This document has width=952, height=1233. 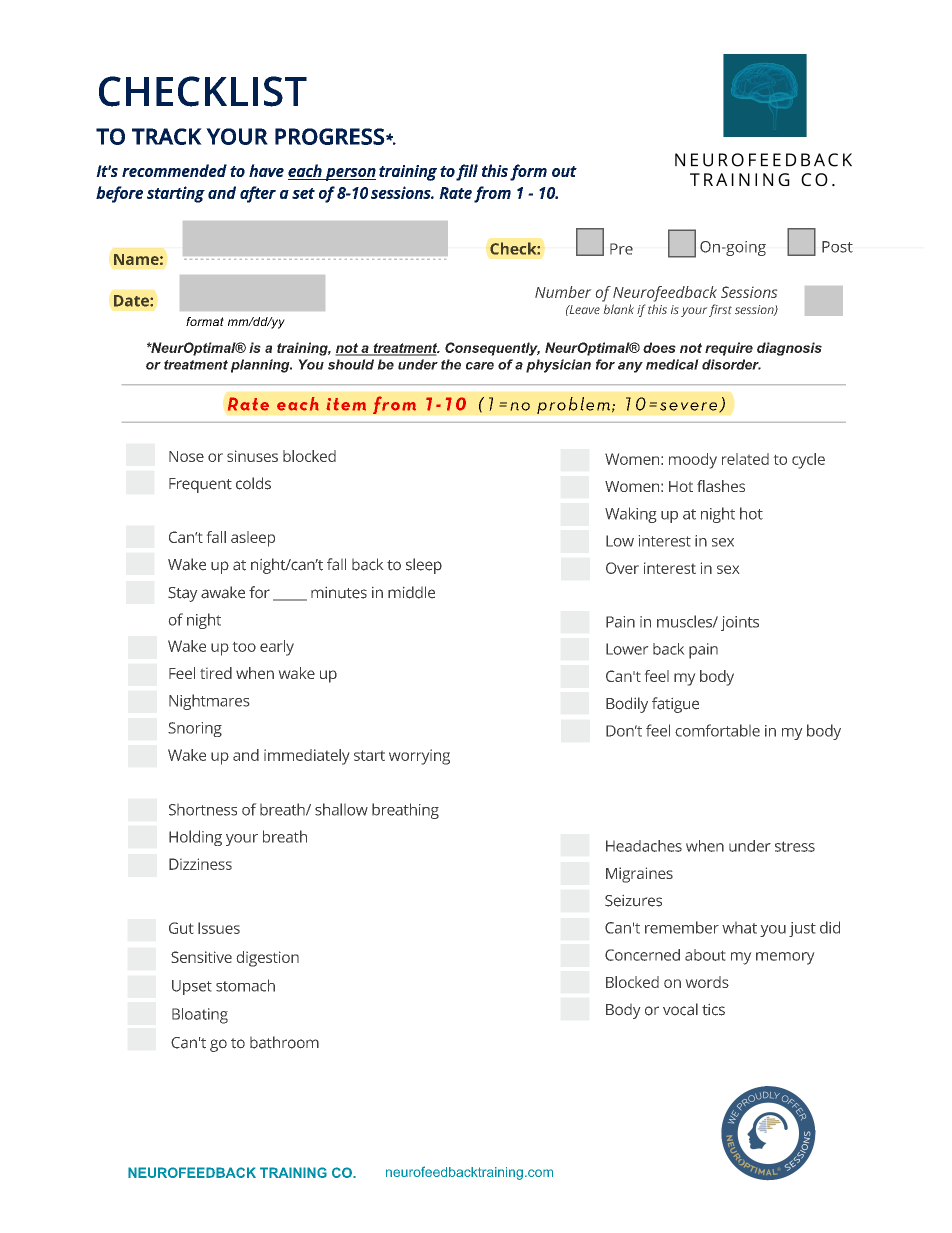 I want to click on Post, so click(x=837, y=247).
